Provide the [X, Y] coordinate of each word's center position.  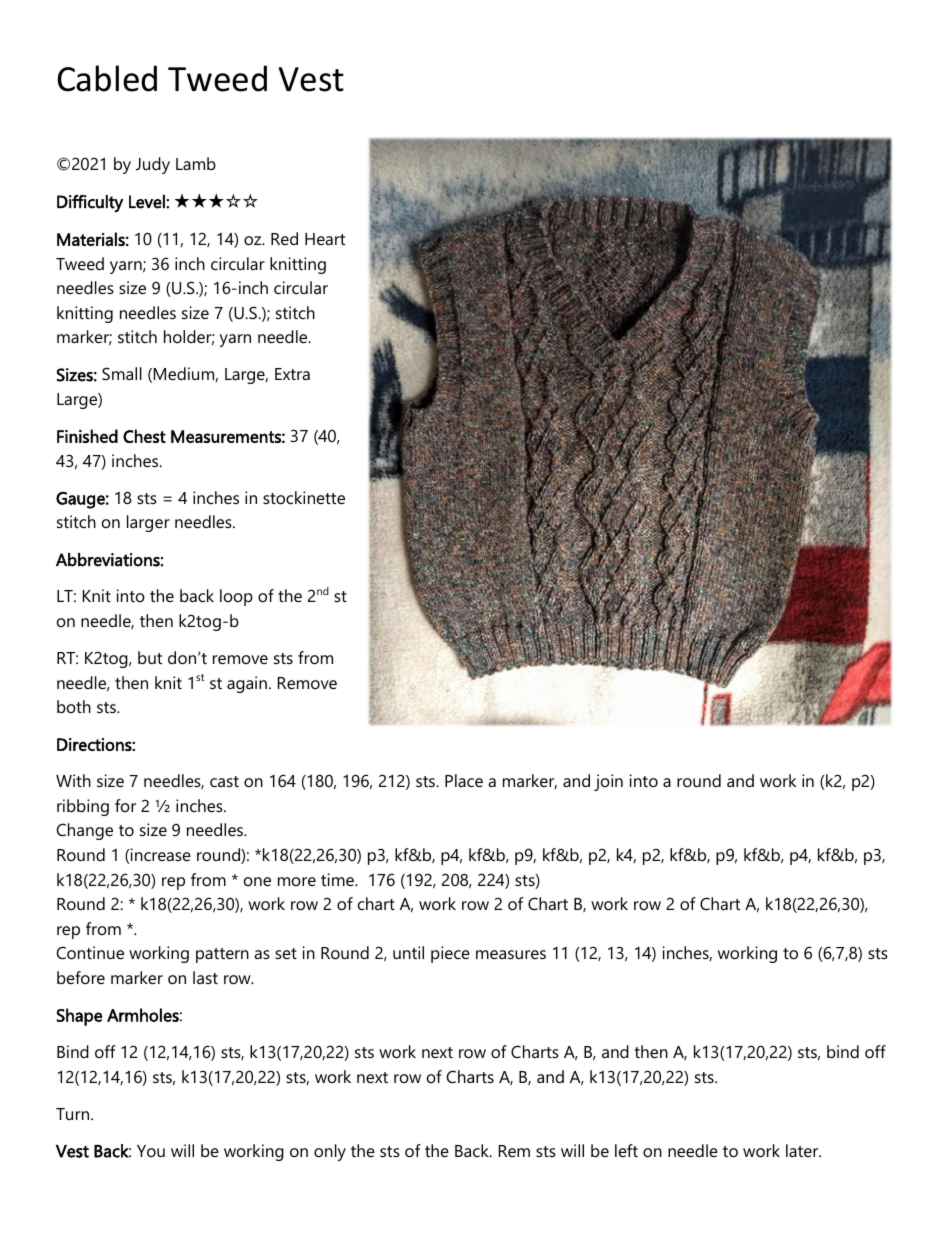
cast [224, 781]
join [608, 782]
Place [464, 780]
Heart [325, 239]
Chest [144, 436]
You [151, 1151]
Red [284, 238]
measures [511, 954]
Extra [292, 374]
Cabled [107, 78]
